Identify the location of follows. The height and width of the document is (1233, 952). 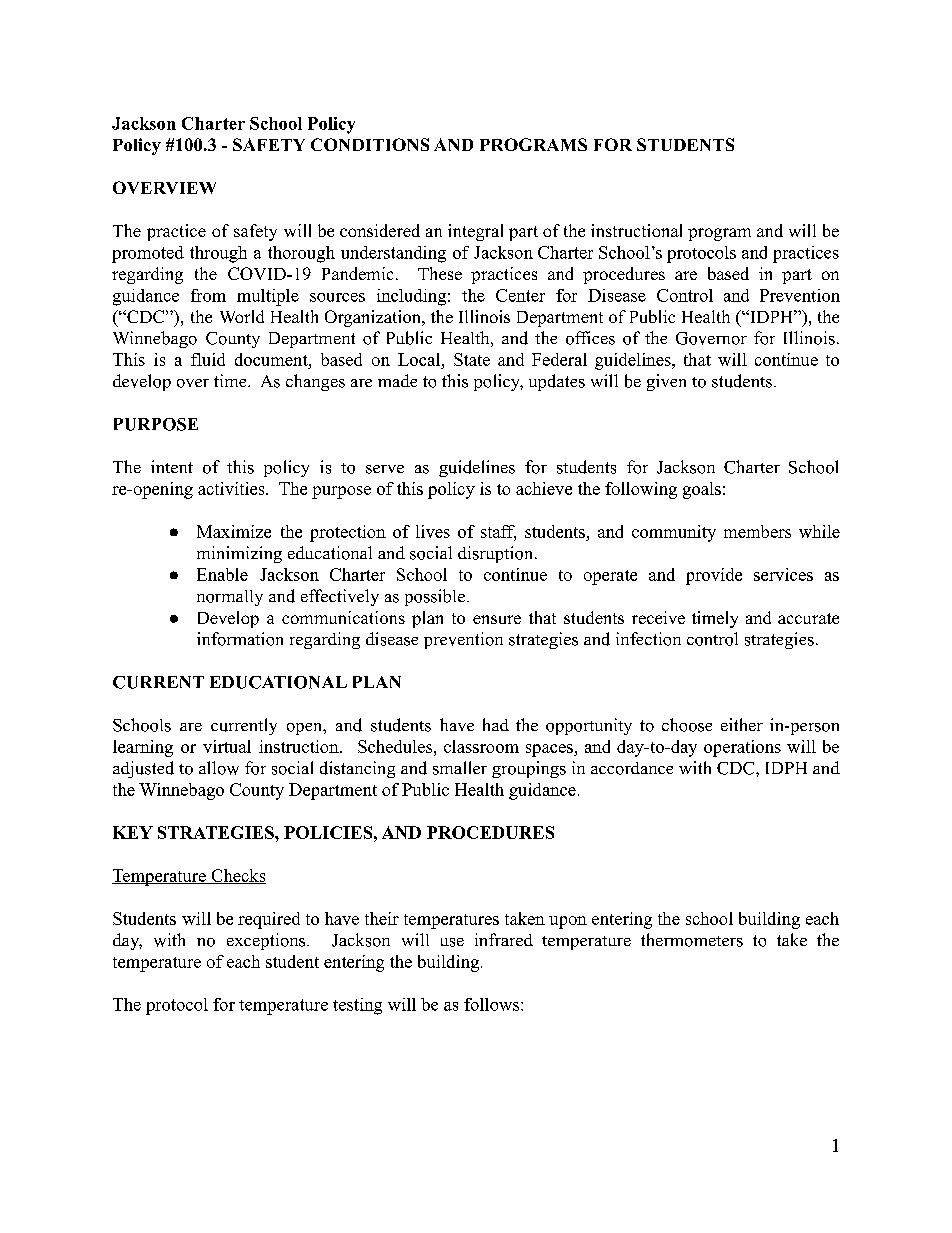
(493, 1004).
